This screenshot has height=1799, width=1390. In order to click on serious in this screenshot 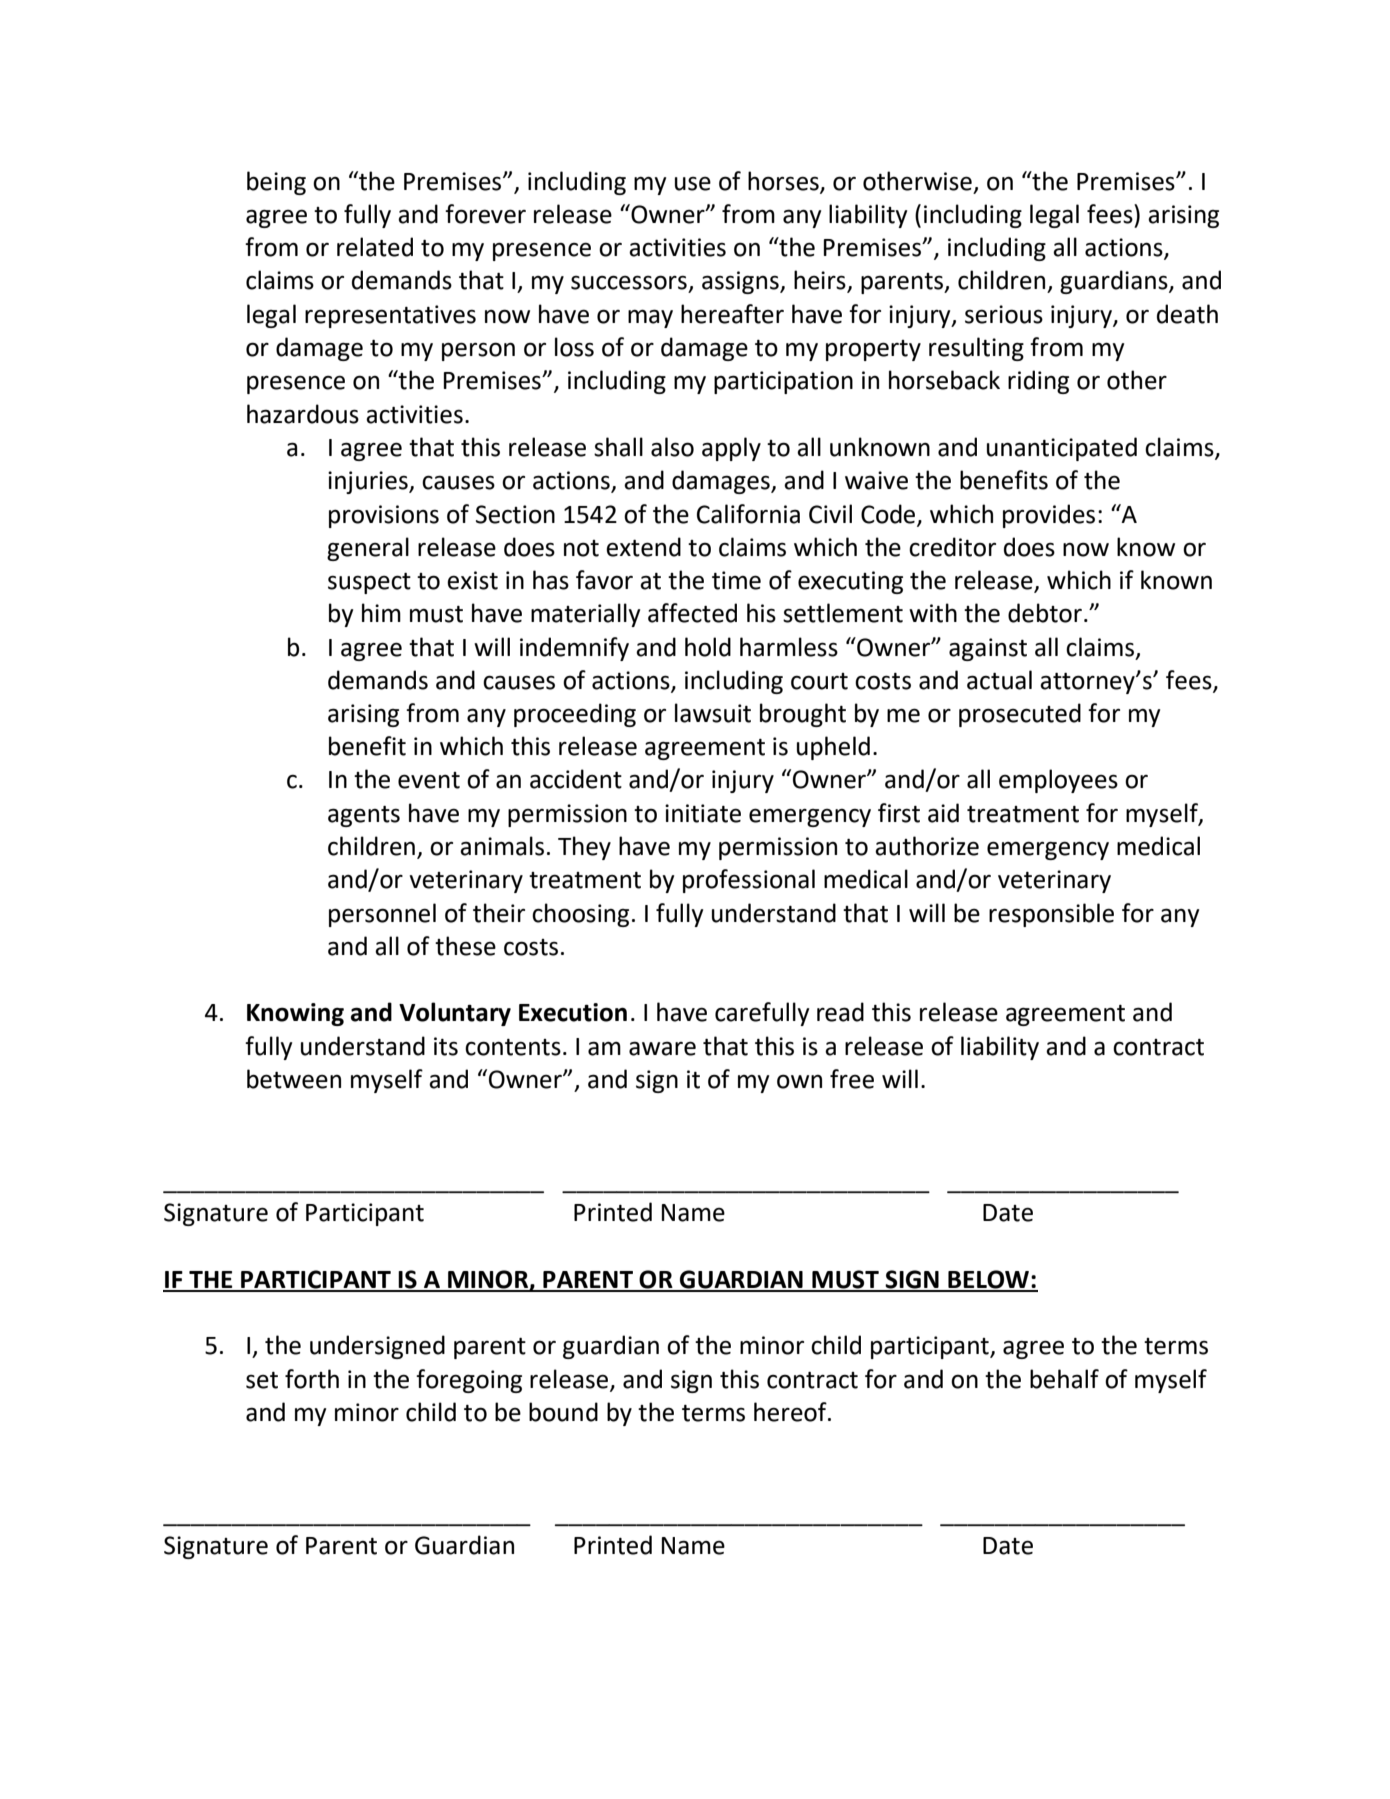, I will do `click(1004, 314)`.
